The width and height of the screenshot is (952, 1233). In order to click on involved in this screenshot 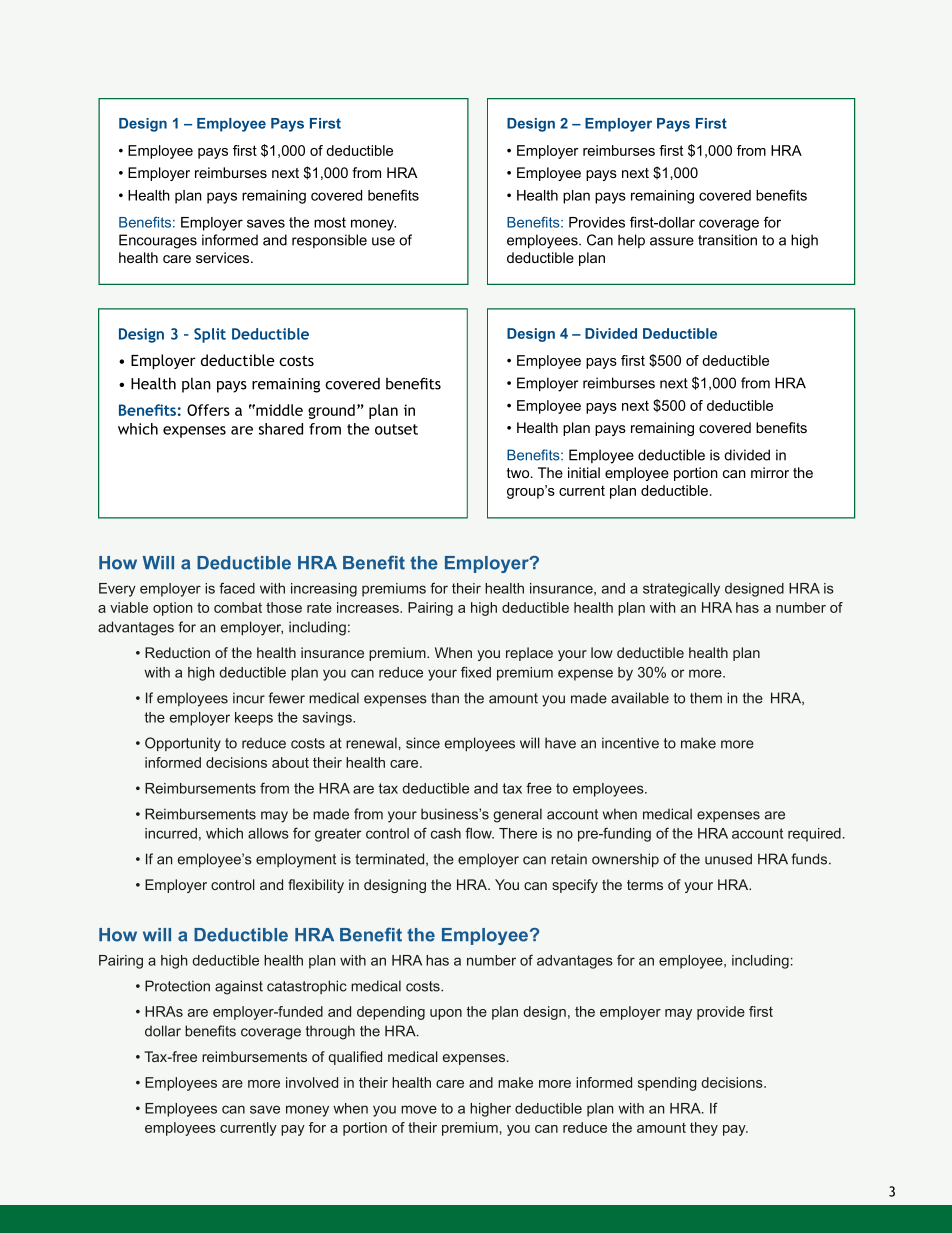, I will do `click(312, 1082)`.
